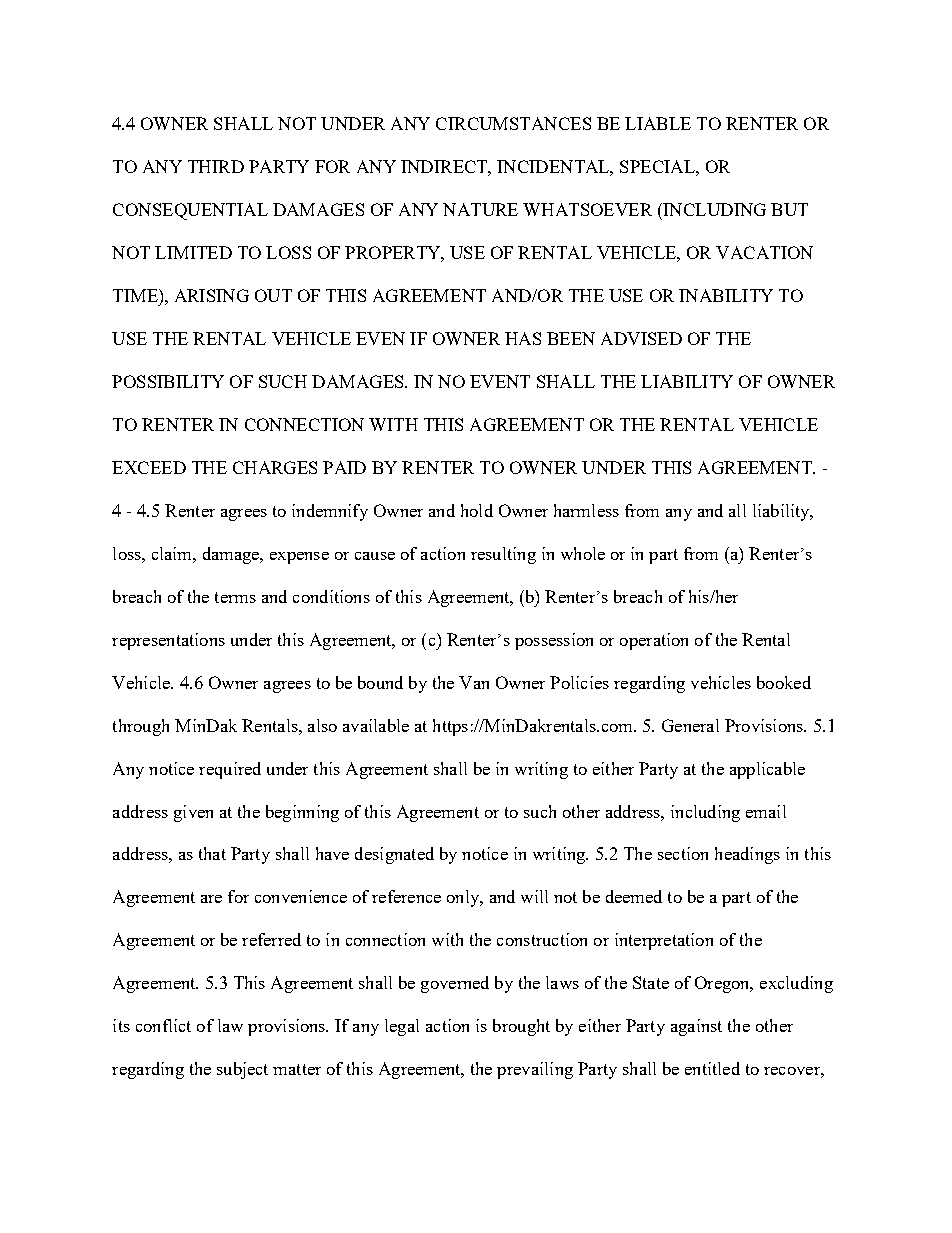 Image resolution: width=952 pixels, height=1233 pixels. I want to click on CIRCUMSTANCES, so click(513, 123).
